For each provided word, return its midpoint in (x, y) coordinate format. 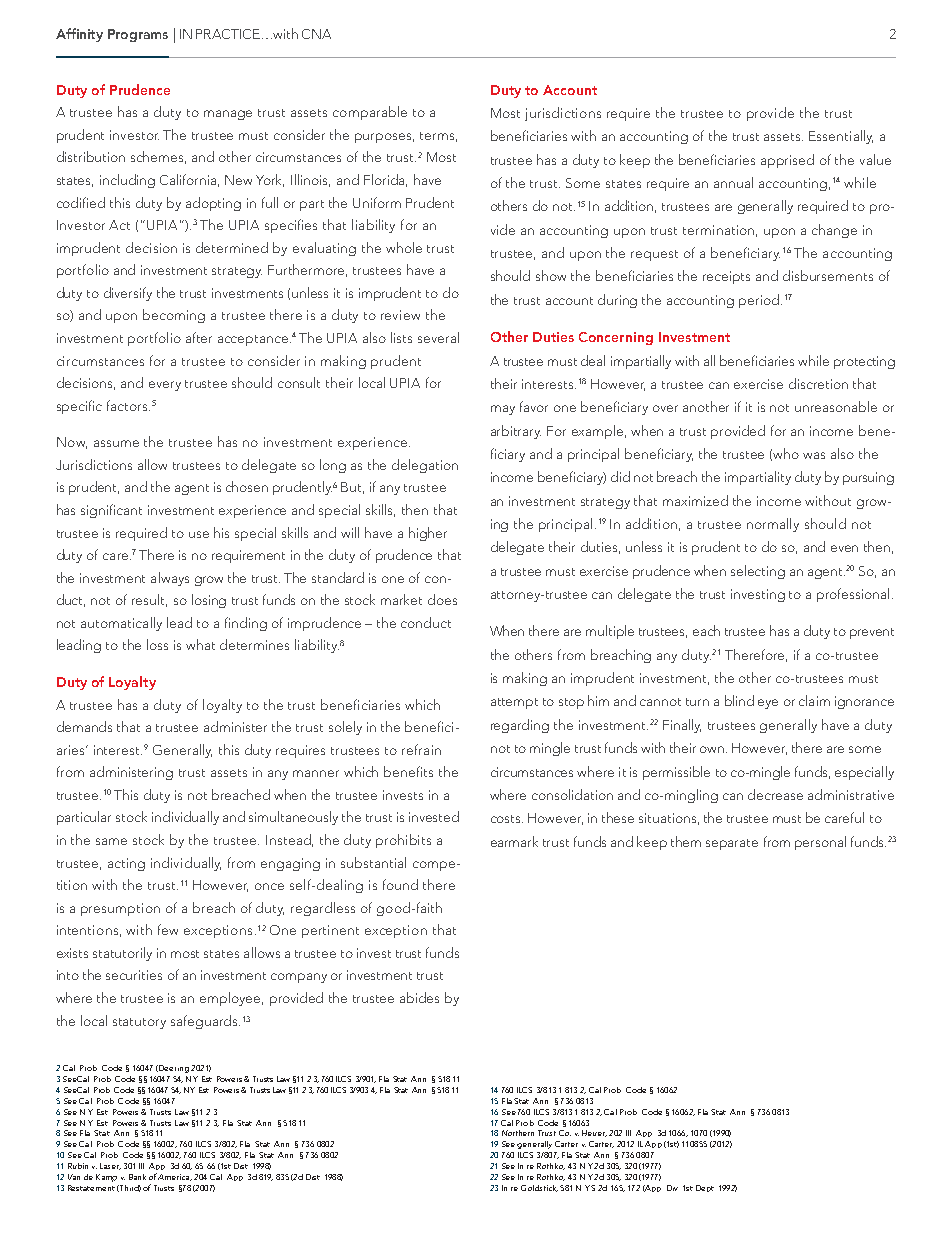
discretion (818, 383)
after (199, 337)
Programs (138, 35)
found (400, 884)
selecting (758, 572)
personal (820, 843)
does (442, 599)
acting (126, 864)
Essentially (841, 137)
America (175, 1177)
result (149, 600)
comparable (370, 113)
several (438, 337)
